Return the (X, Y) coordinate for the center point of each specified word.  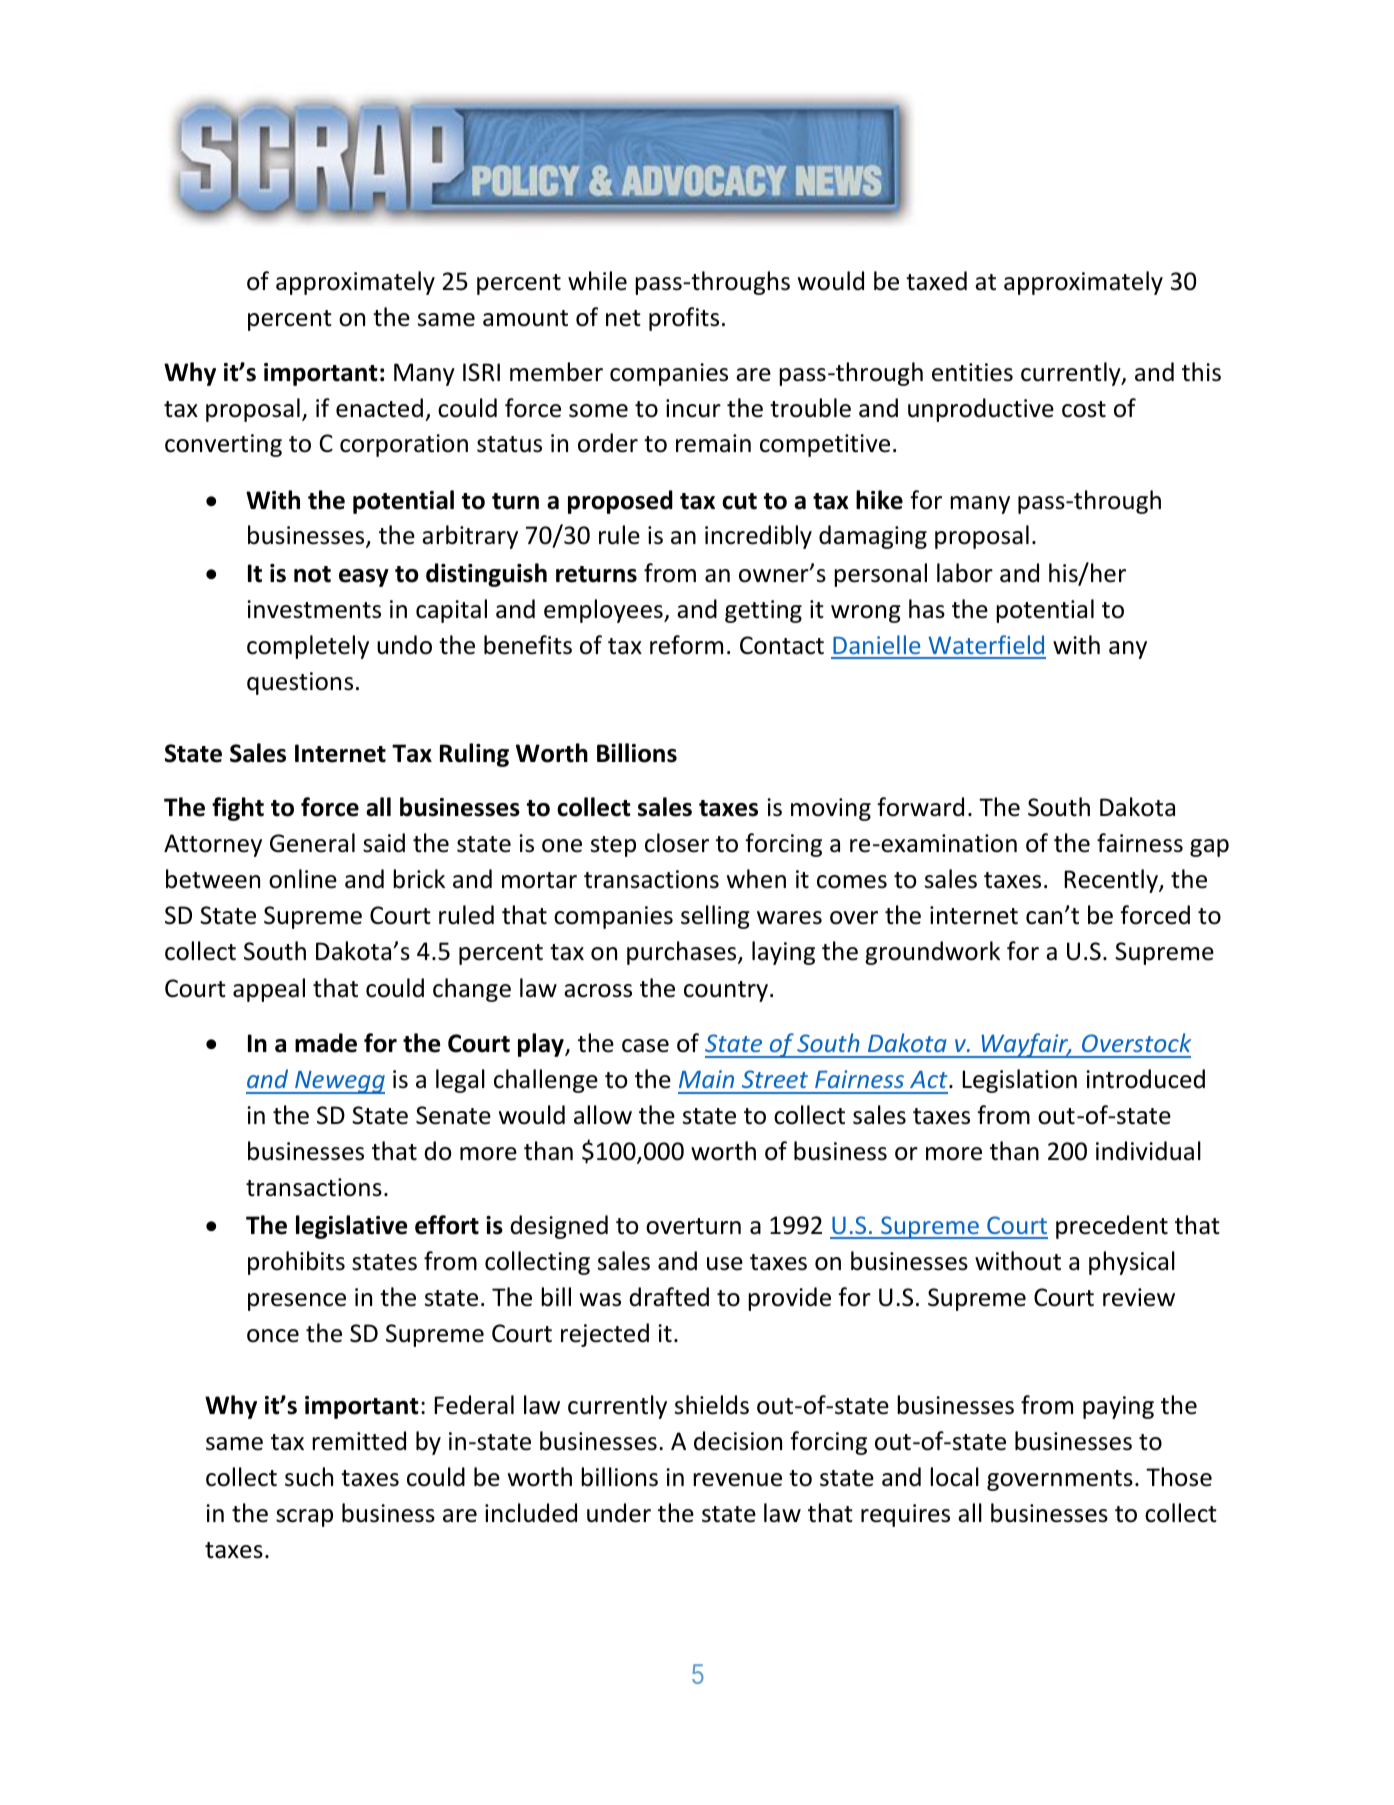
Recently (1112, 881)
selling (715, 917)
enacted (379, 408)
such (309, 1477)
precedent (1112, 1227)
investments (314, 609)
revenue (737, 1480)
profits (684, 319)
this (1201, 372)
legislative (351, 1227)
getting (763, 611)
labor (965, 573)
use (725, 1264)
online (303, 879)
